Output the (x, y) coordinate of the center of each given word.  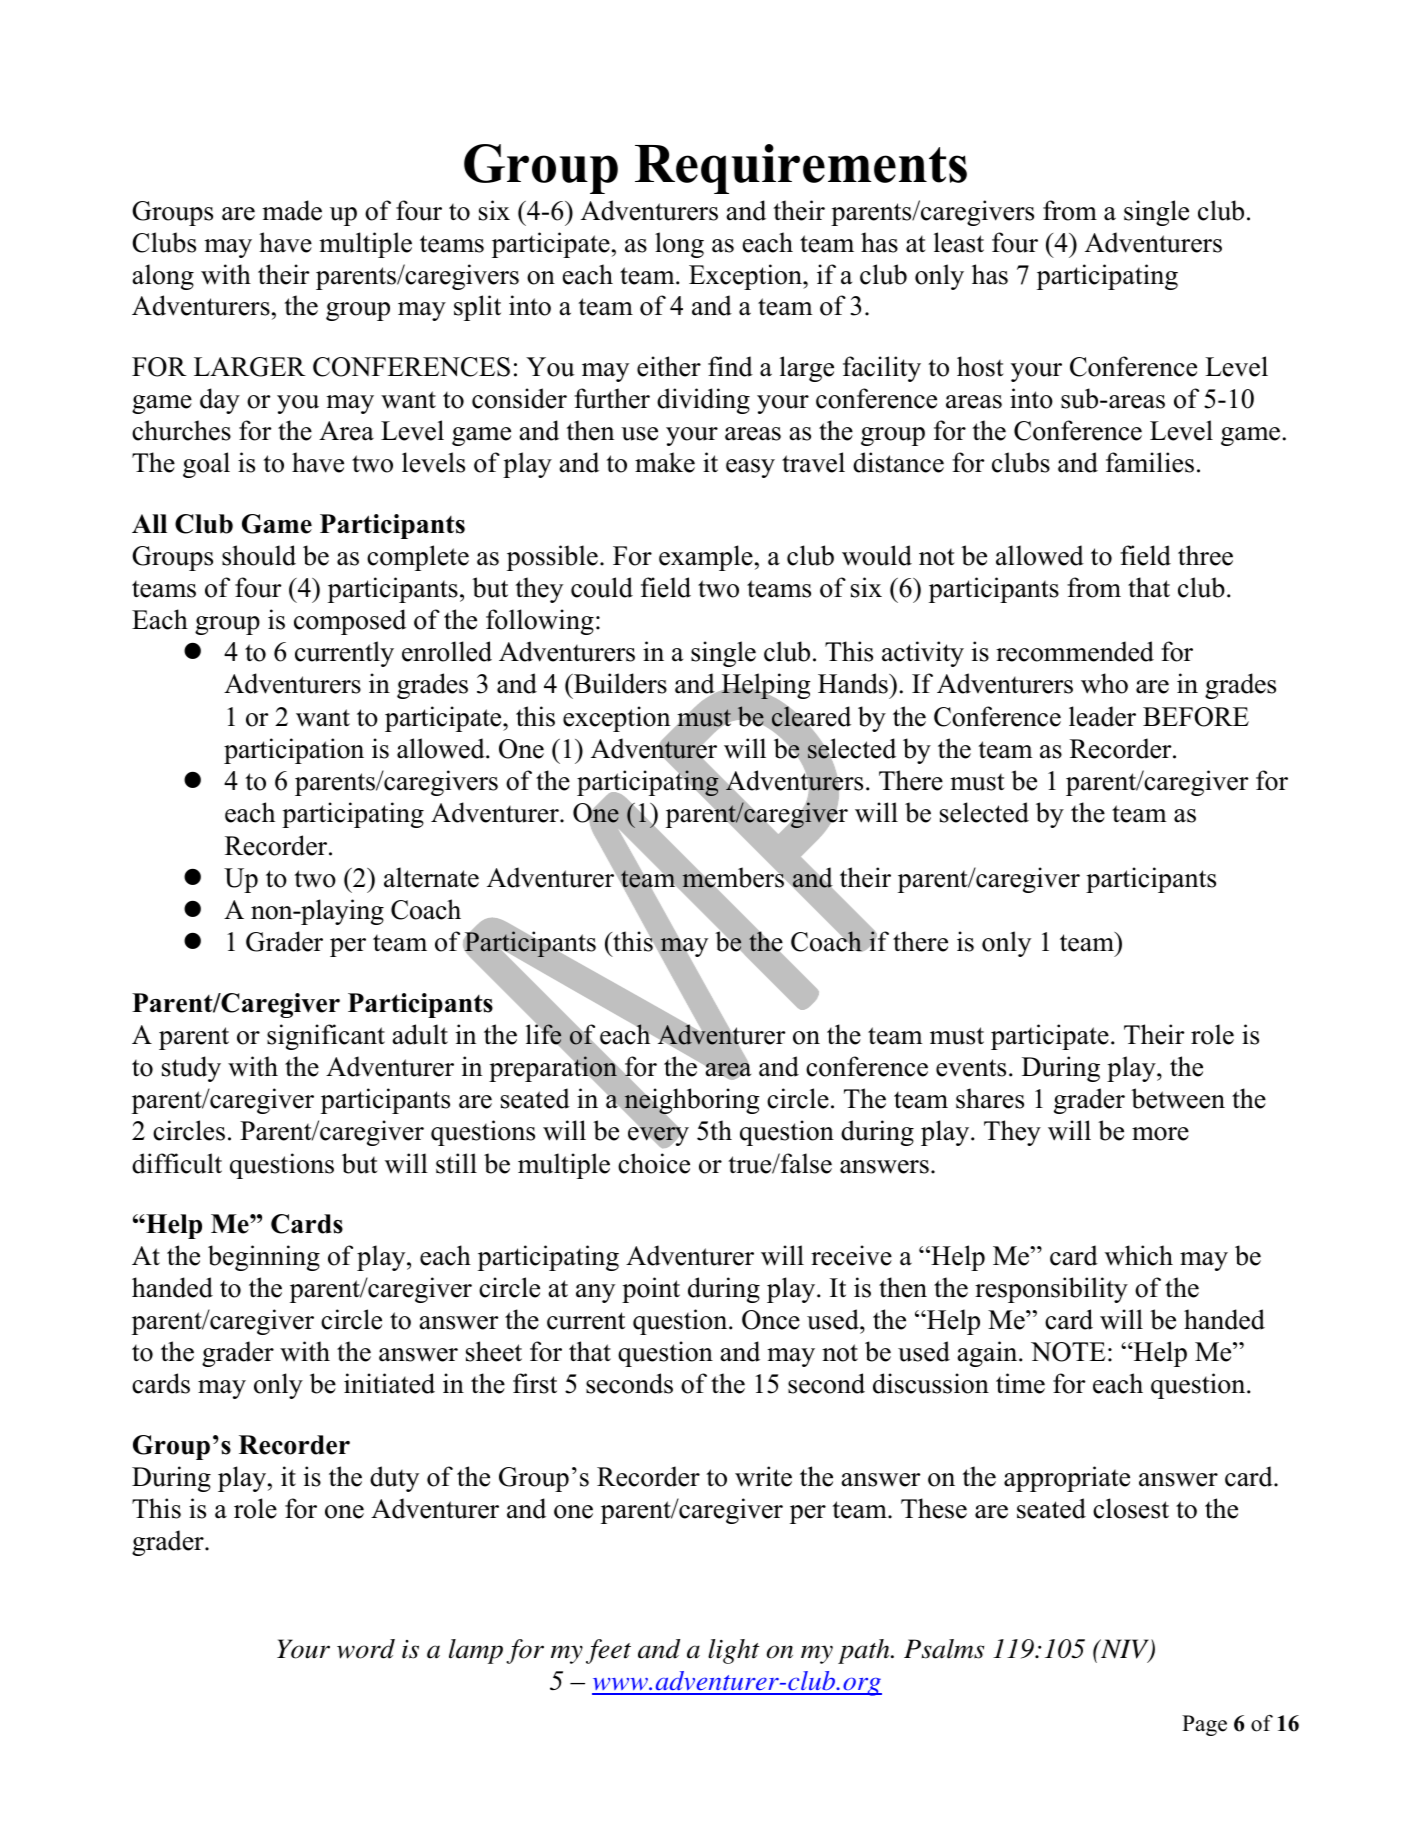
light (733, 1651)
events (971, 1068)
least (959, 242)
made (292, 210)
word (366, 1649)
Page (1204, 1725)
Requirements (801, 169)
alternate (431, 877)
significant (326, 1037)
